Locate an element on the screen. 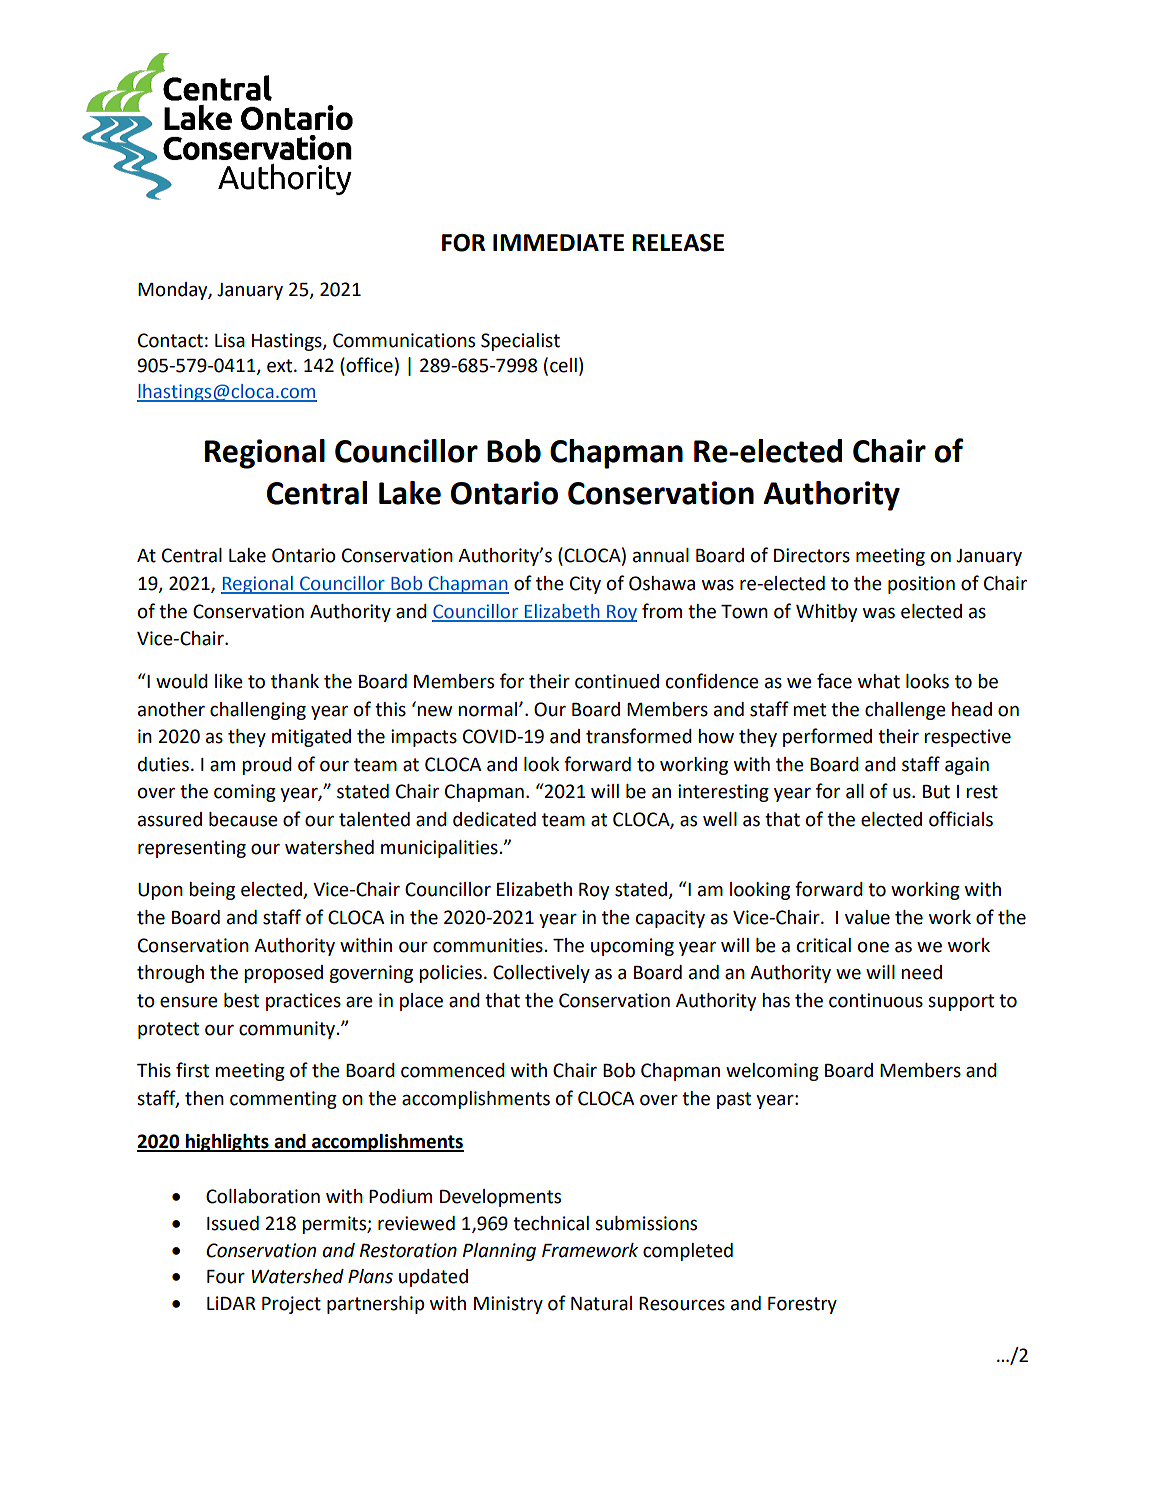 The image size is (1166, 1509). Collectively is located at coordinates (541, 974).
